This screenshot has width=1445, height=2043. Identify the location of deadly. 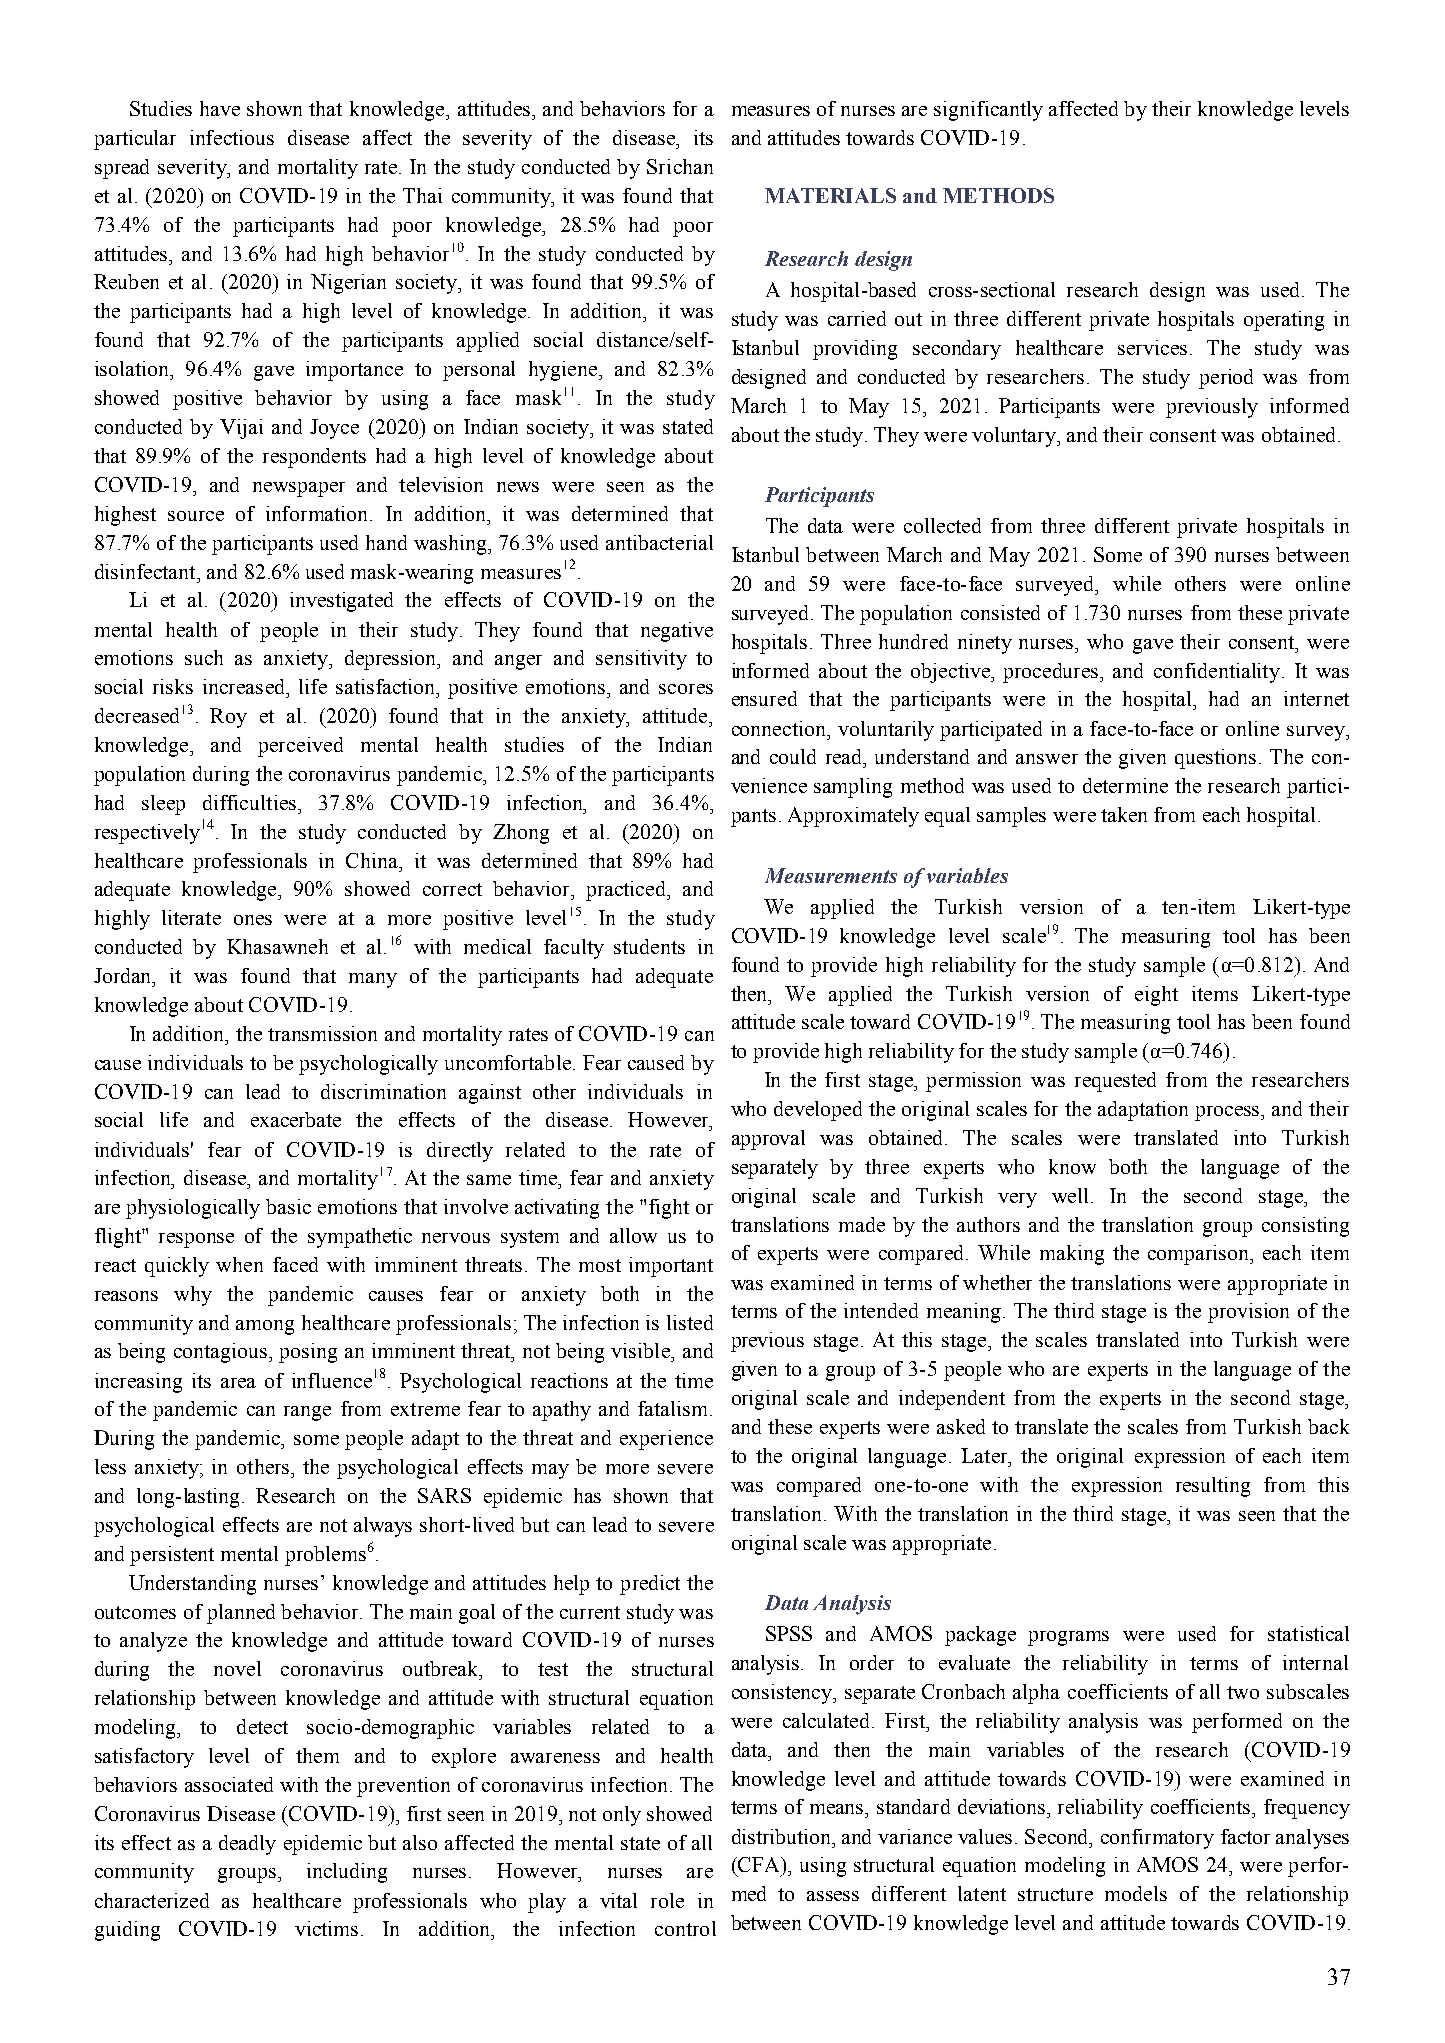
(247, 1845).
